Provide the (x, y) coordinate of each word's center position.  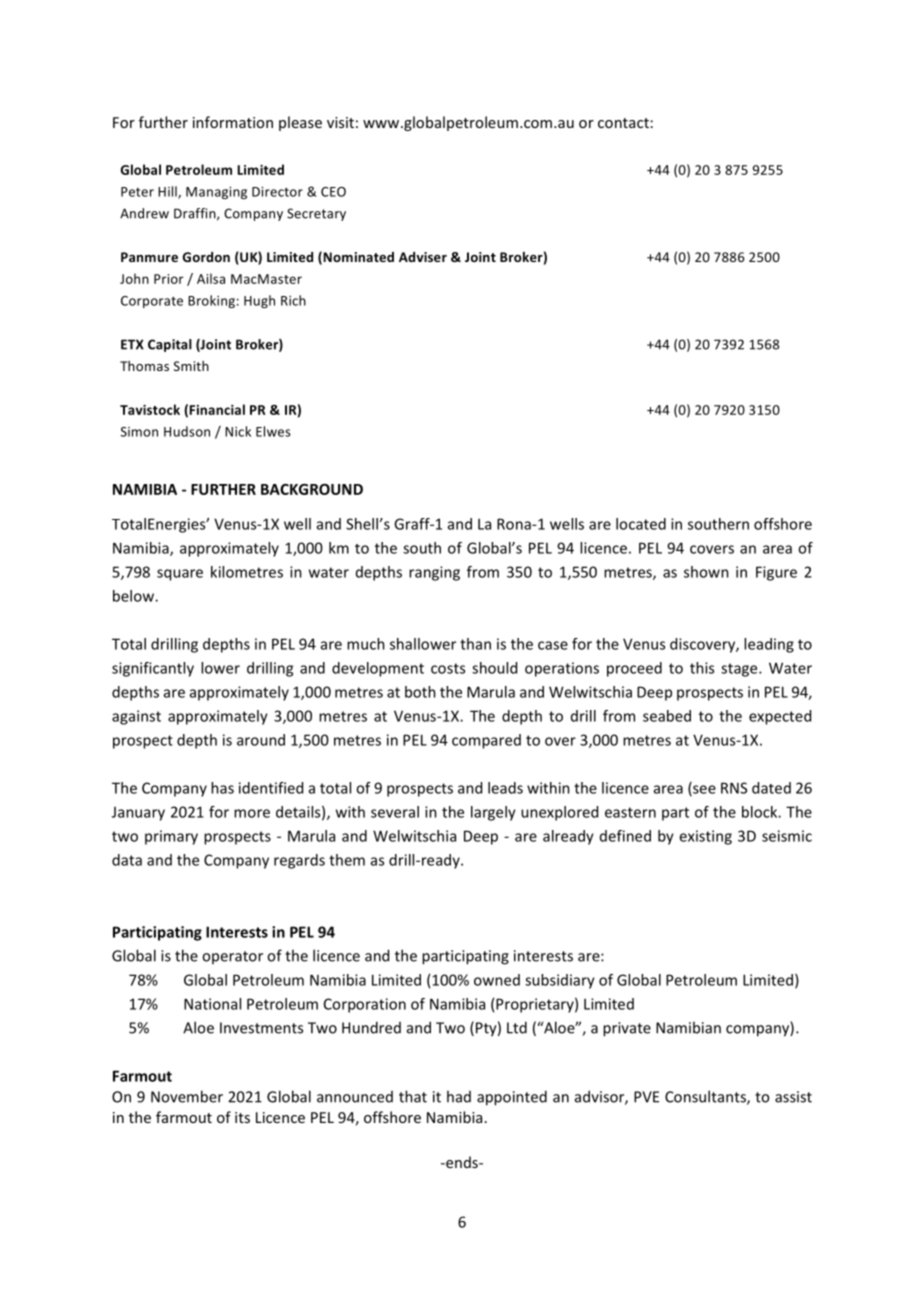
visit (340, 122)
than (475, 644)
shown (706, 572)
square (180, 575)
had (459, 1096)
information (233, 122)
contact (623, 123)
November (187, 1096)
